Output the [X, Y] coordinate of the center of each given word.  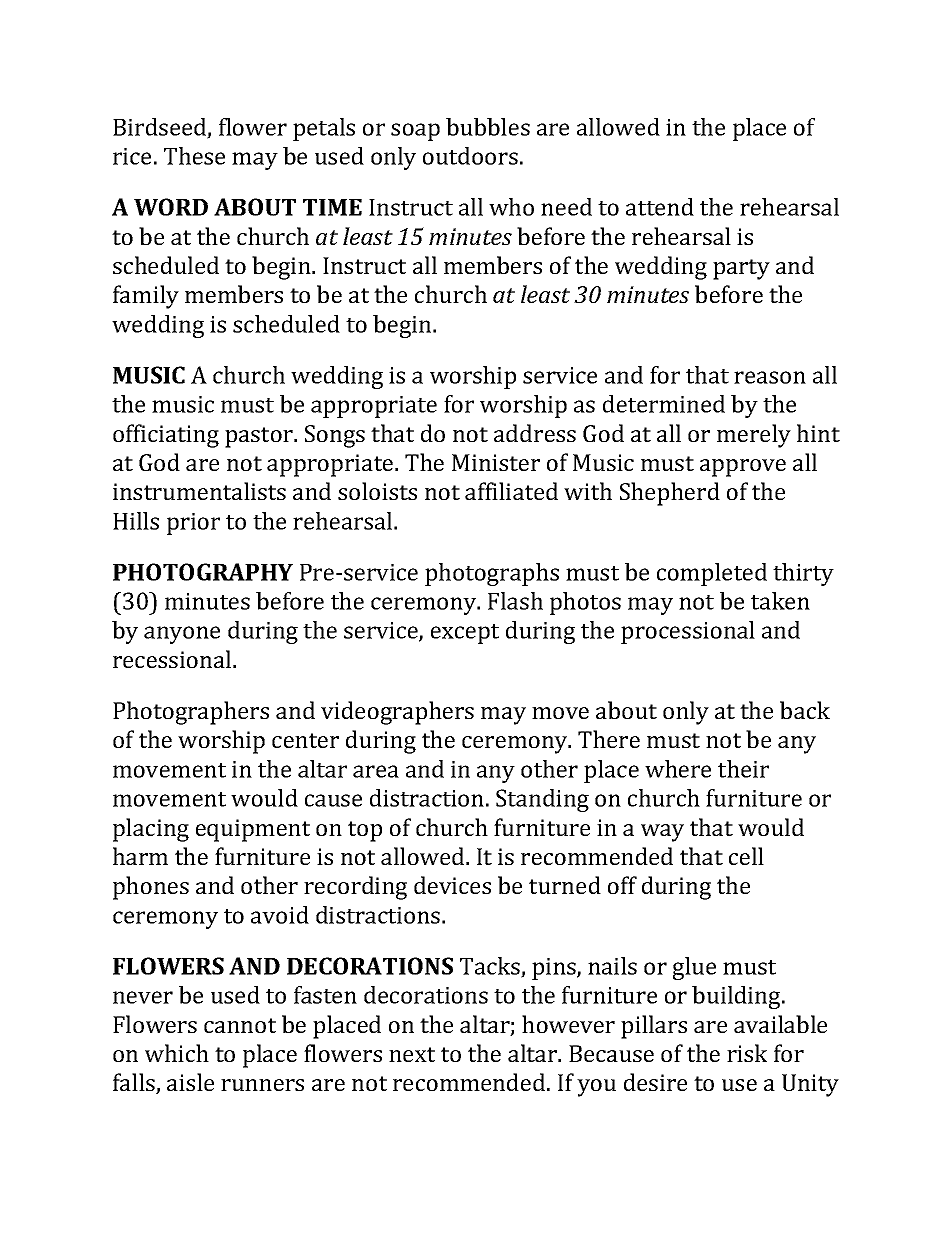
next [412, 1054]
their [743, 769]
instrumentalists [199, 491]
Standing [542, 800]
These [194, 156]
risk [747, 1053]
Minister [496, 462]
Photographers [191, 713]
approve [743, 468]
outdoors [470, 156]
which [177, 1053]
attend [660, 207]
